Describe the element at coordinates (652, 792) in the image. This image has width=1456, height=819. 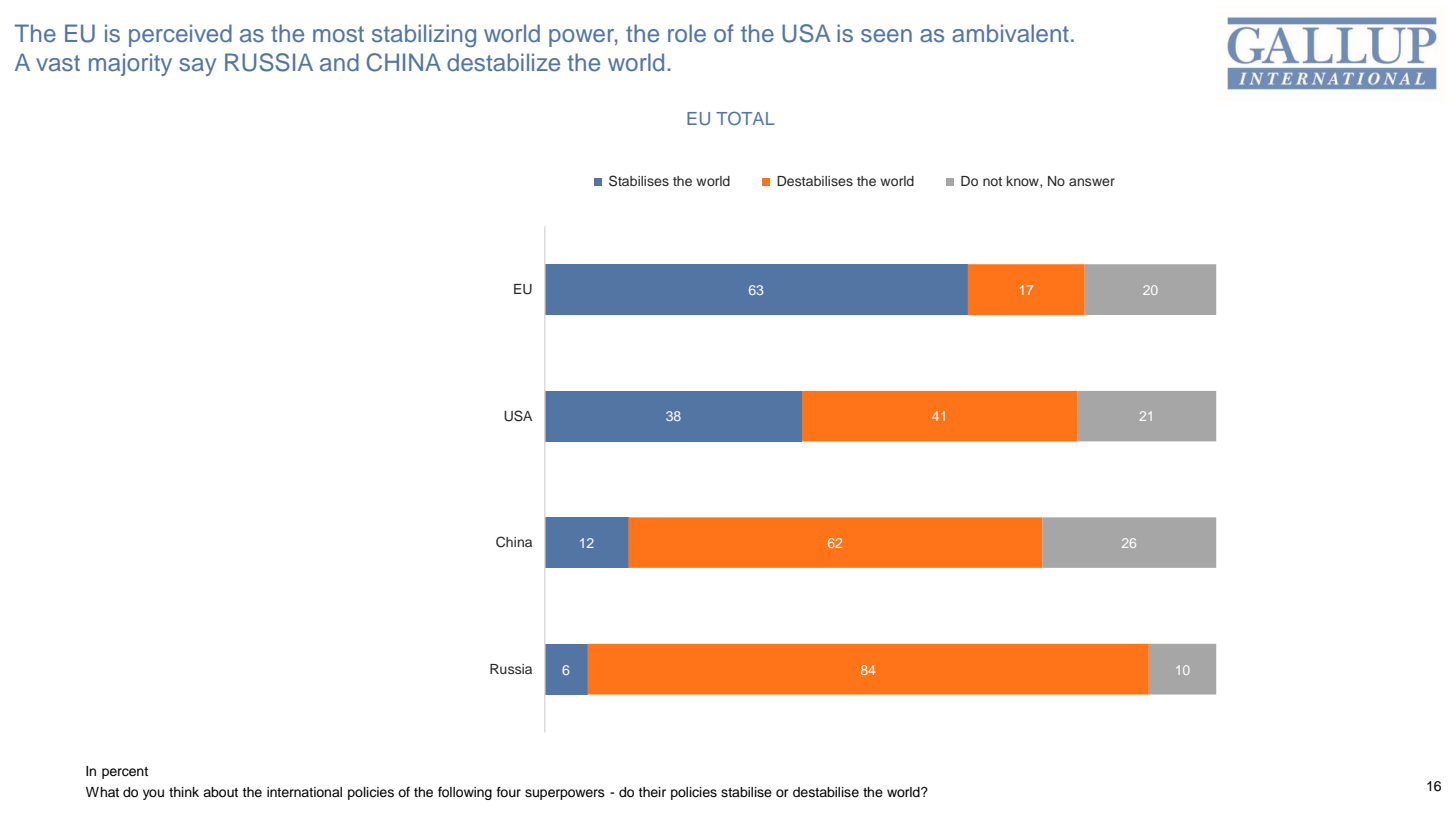
I see `their` at that location.
